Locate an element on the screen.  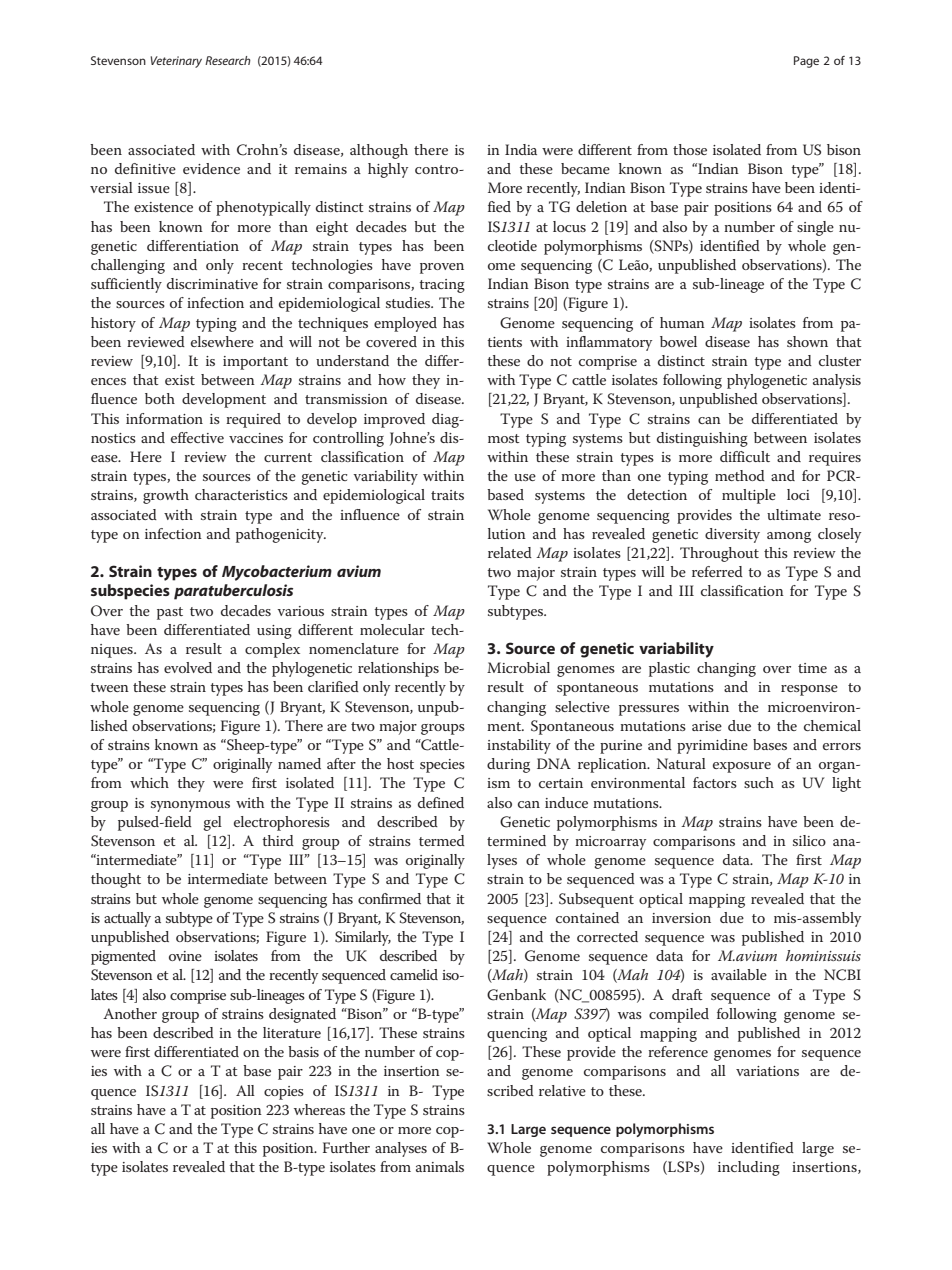
such is located at coordinates (759, 782).
